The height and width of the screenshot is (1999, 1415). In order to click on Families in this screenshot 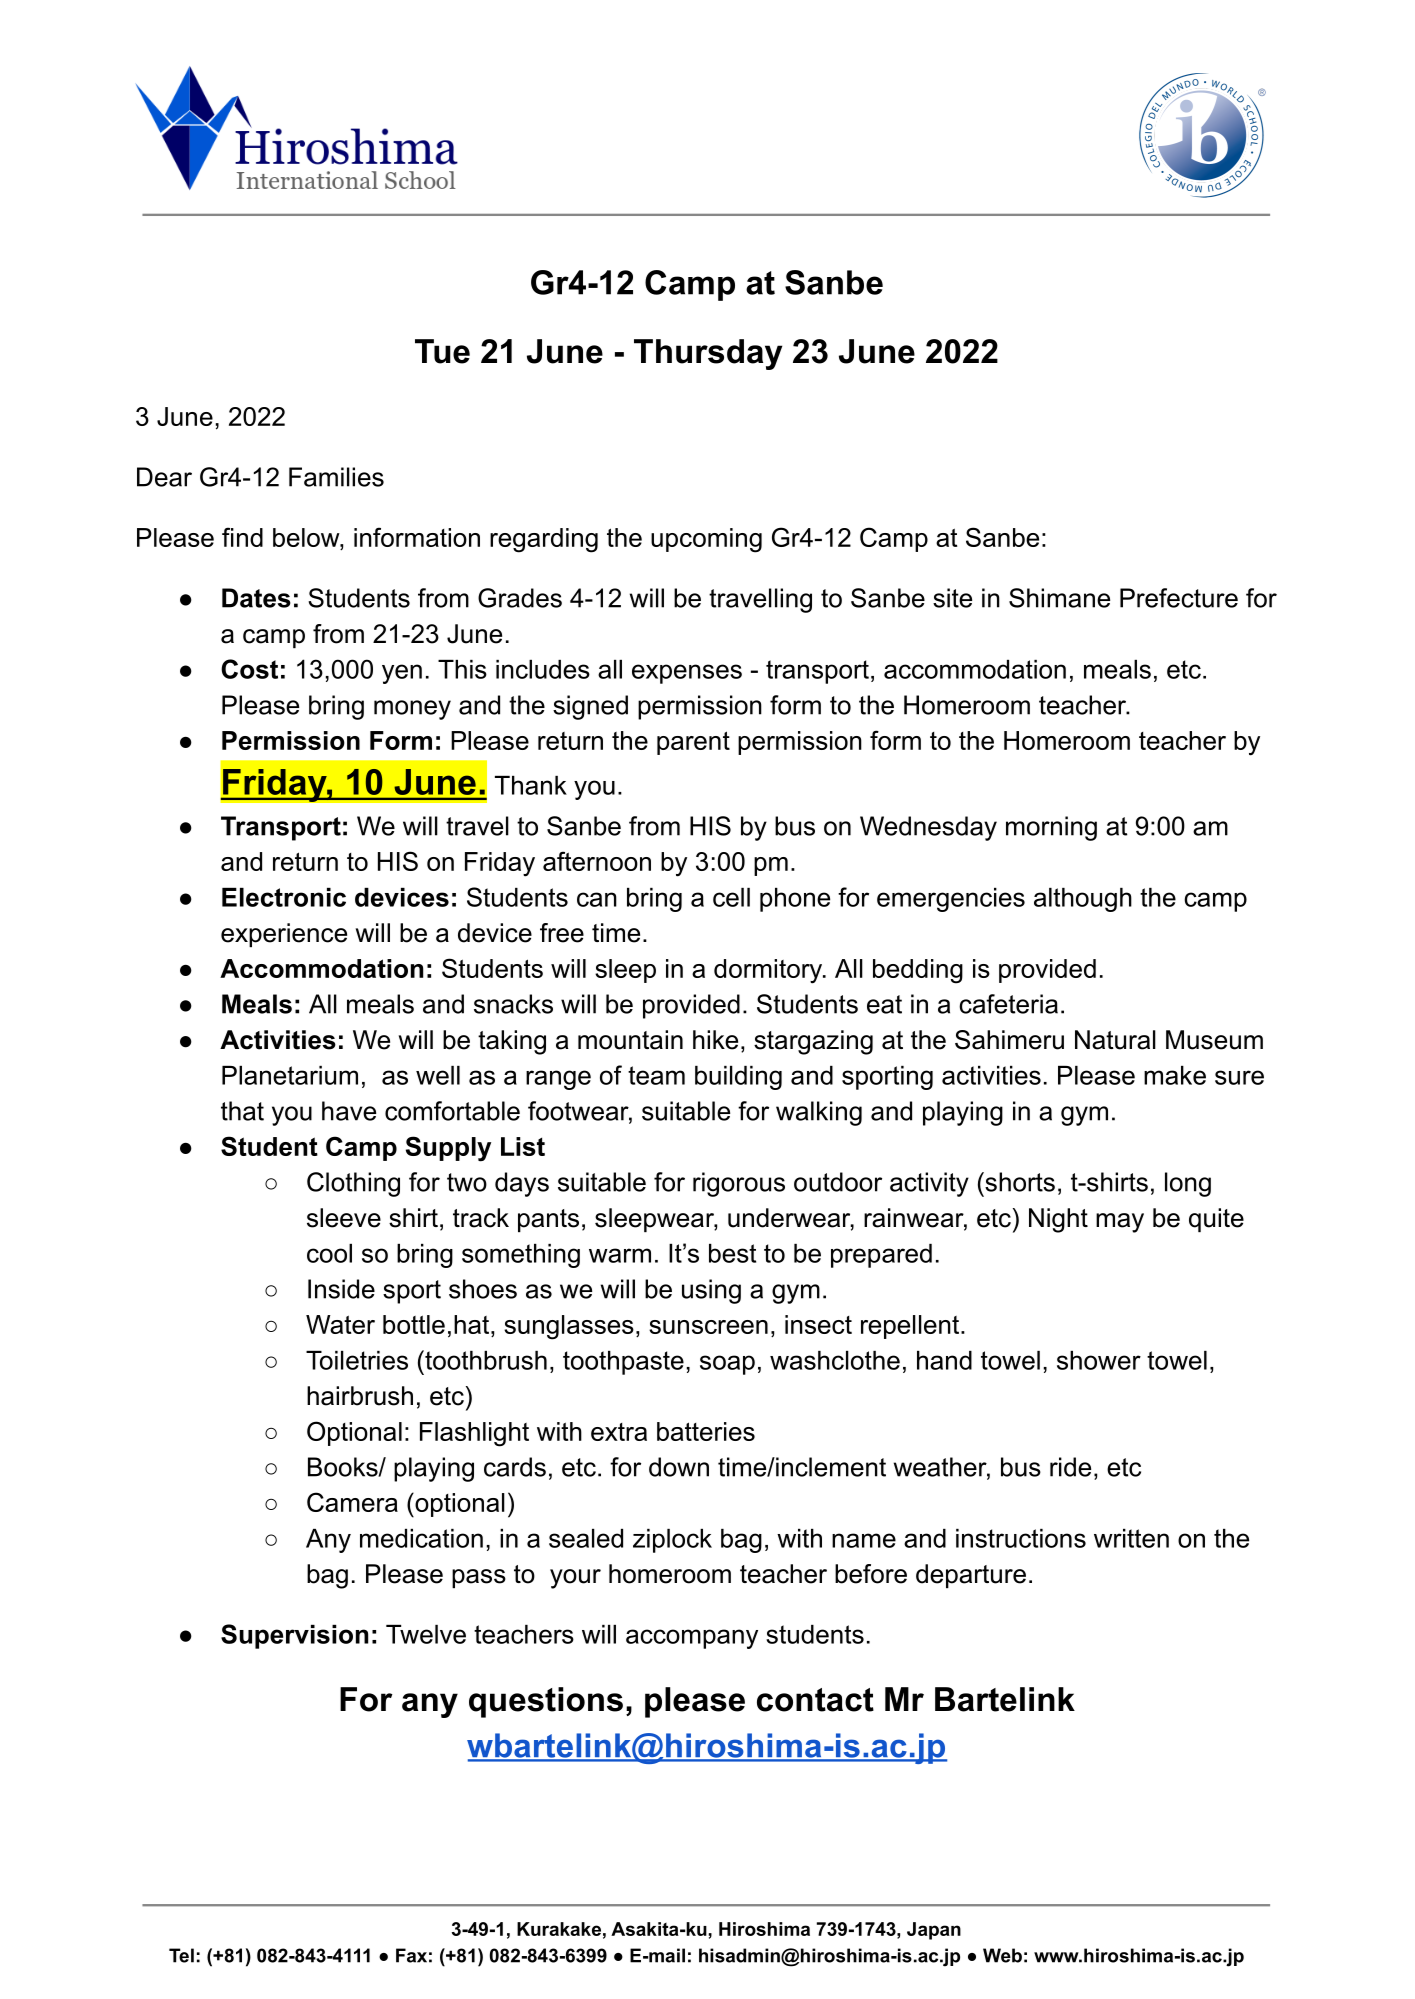, I will do `click(336, 477)`.
